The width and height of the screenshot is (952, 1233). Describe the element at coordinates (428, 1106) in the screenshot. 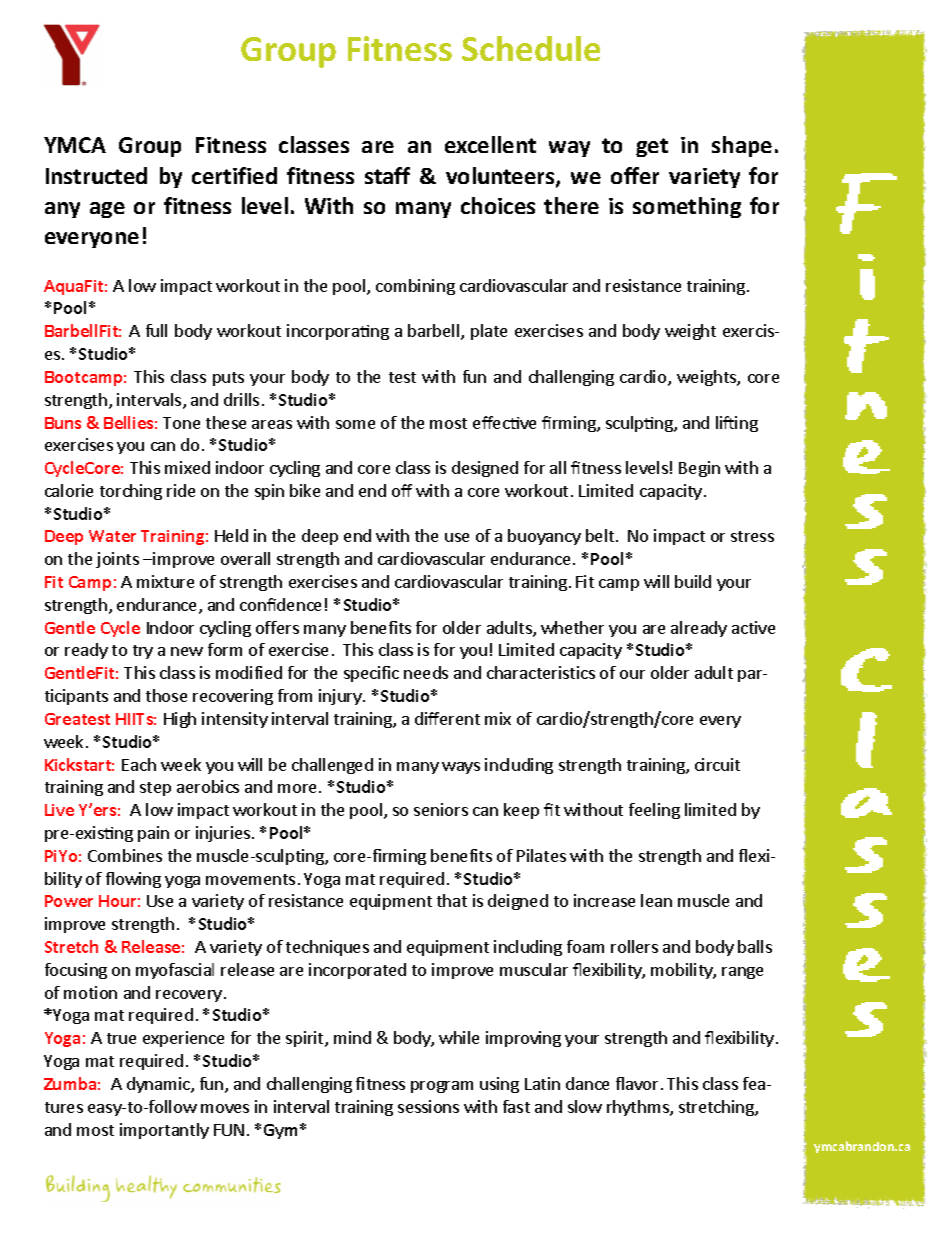

I see `sessions` at that location.
